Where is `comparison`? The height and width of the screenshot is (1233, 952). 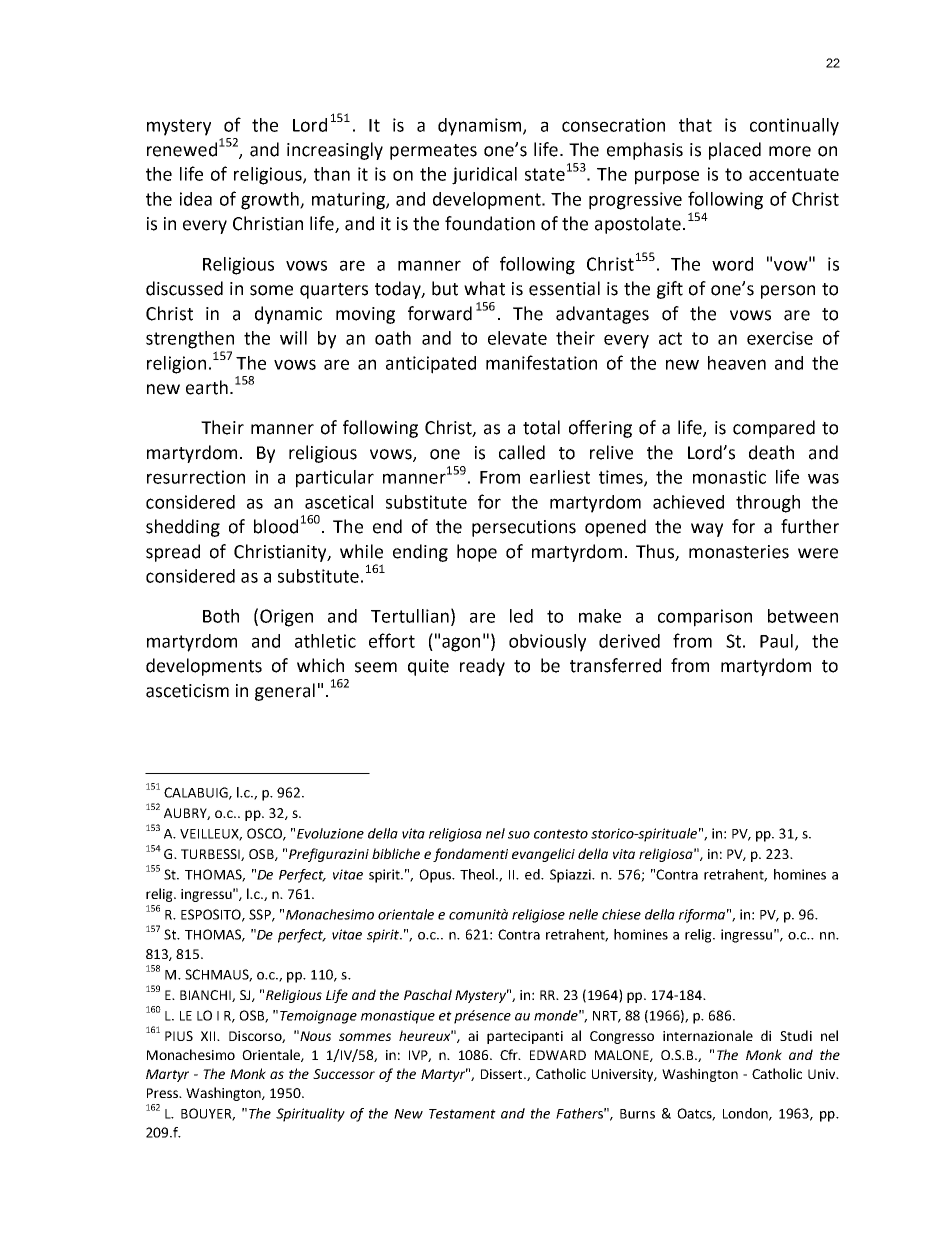
comparison is located at coordinates (705, 618).
